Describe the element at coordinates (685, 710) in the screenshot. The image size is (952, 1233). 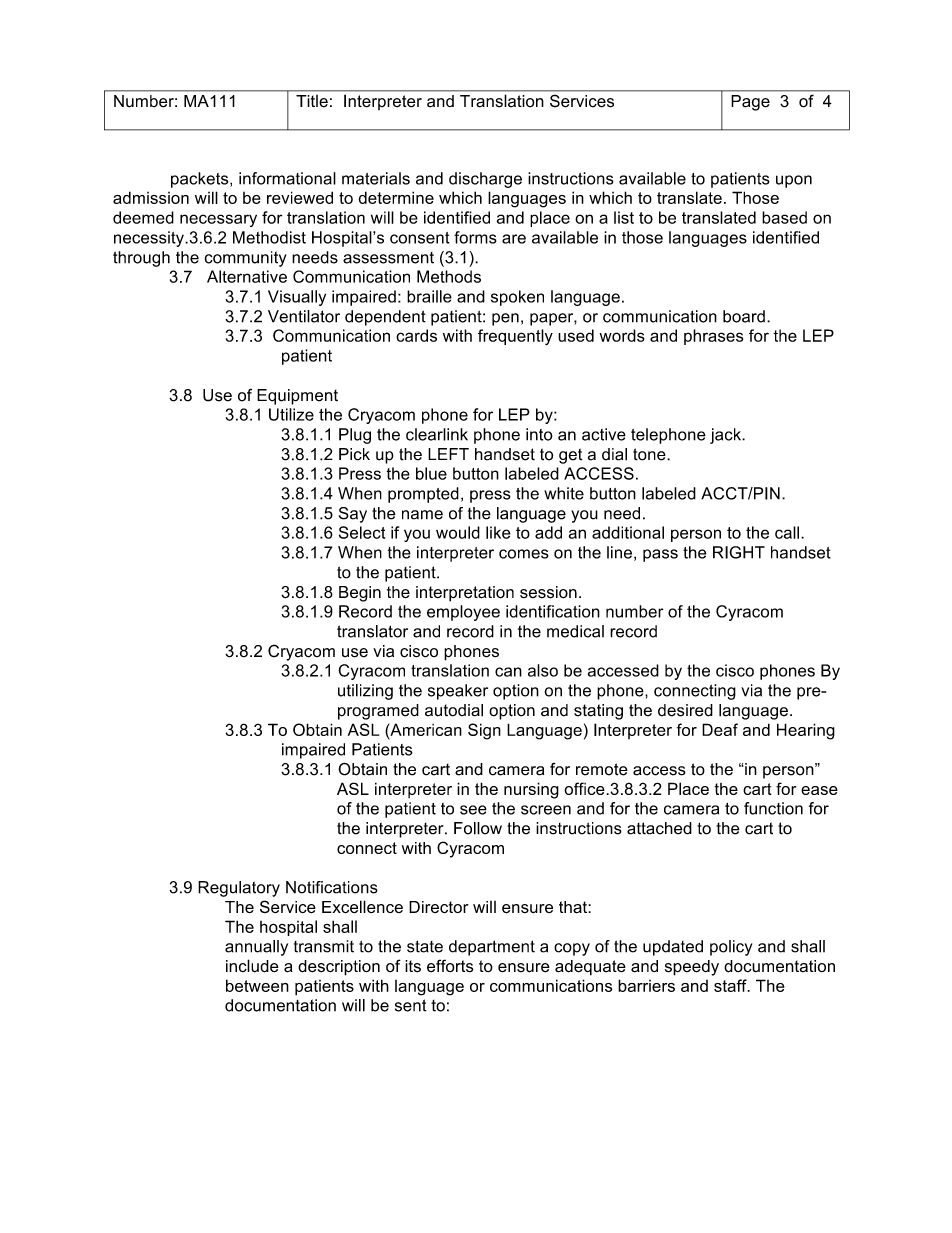
I see `desired` at that location.
